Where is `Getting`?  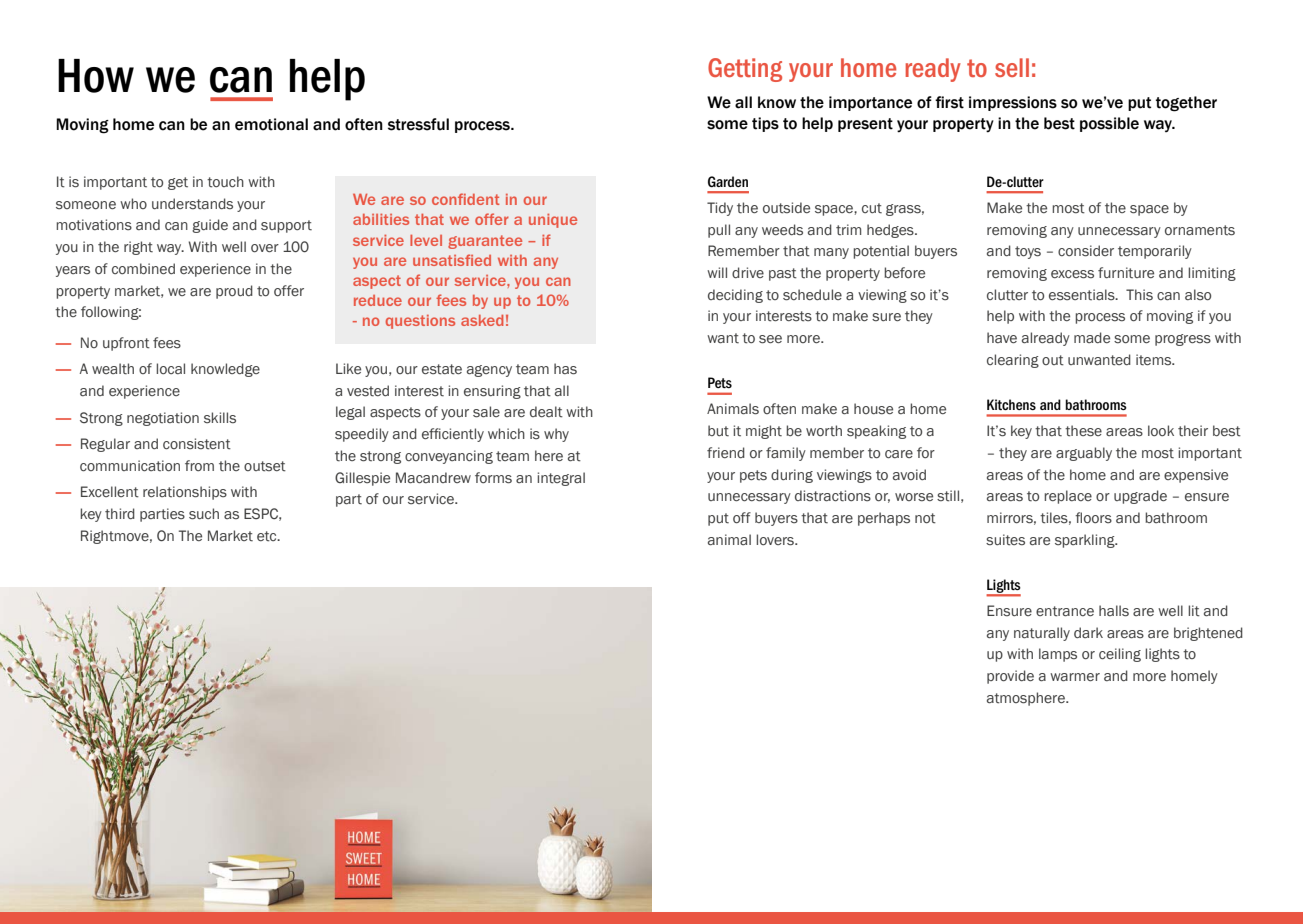
Getting is located at coordinates (745, 70).
